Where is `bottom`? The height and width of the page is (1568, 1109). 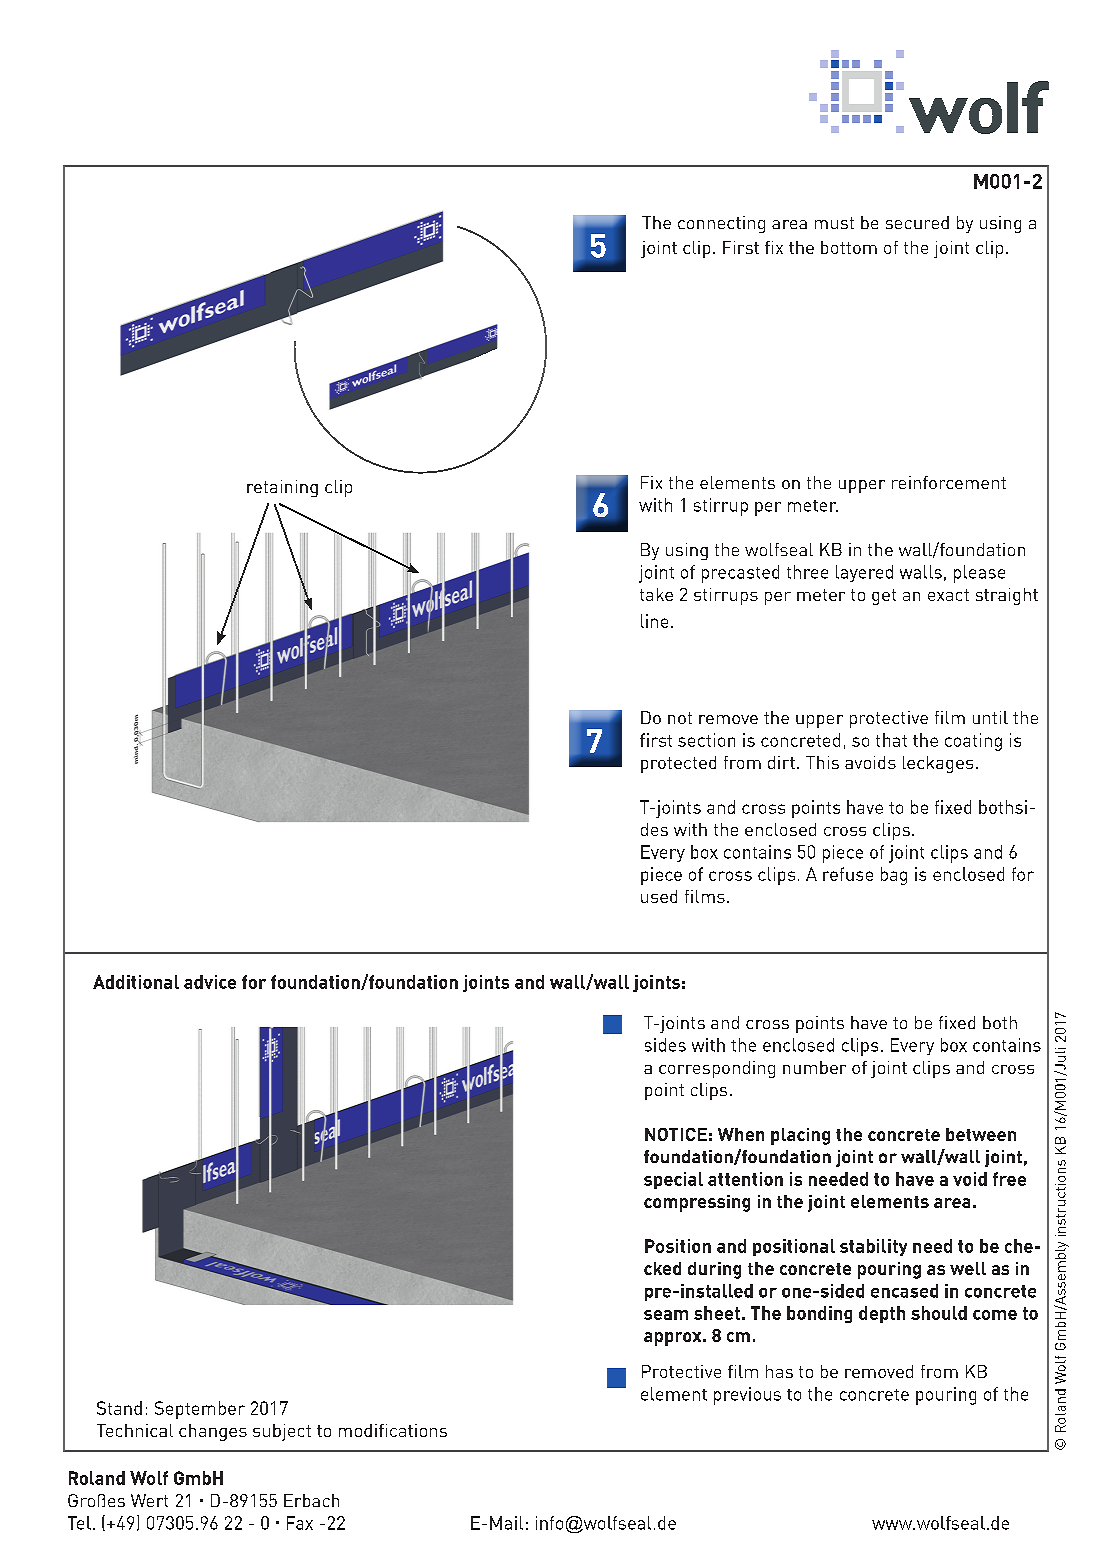 bottom is located at coordinates (849, 247).
